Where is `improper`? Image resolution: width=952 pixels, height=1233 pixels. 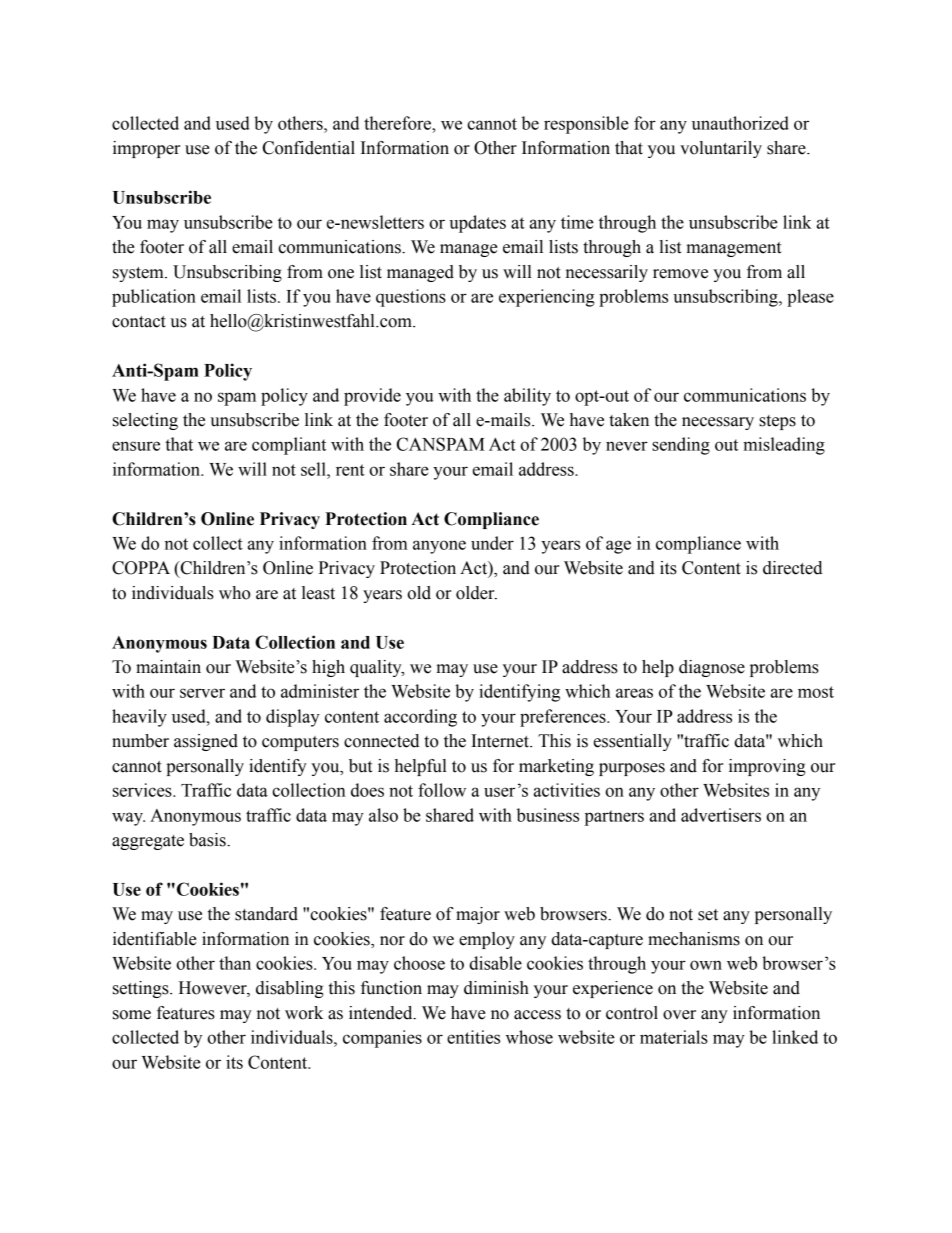 improper is located at coordinates (146, 149).
